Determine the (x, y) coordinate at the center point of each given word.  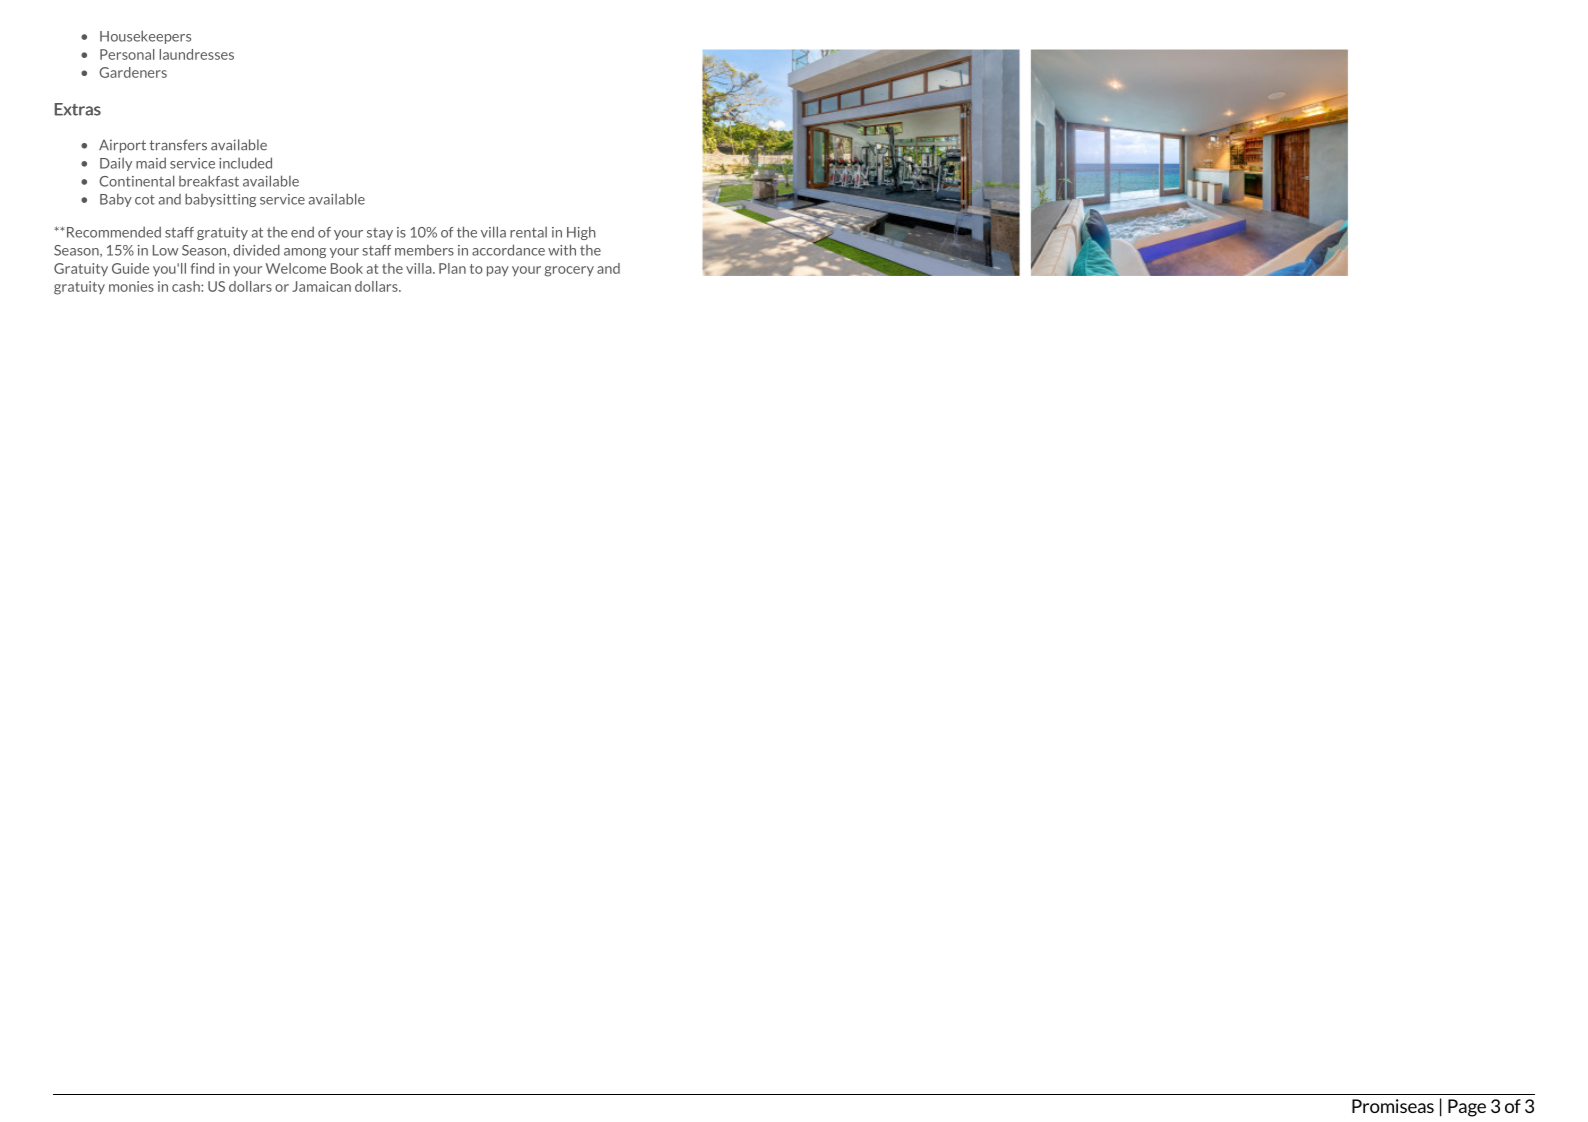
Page (1467, 1108)
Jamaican (321, 286)
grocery (569, 271)
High (581, 233)
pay (498, 271)
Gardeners (133, 72)
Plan (452, 268)
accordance (508, 250)
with (562, 250)
